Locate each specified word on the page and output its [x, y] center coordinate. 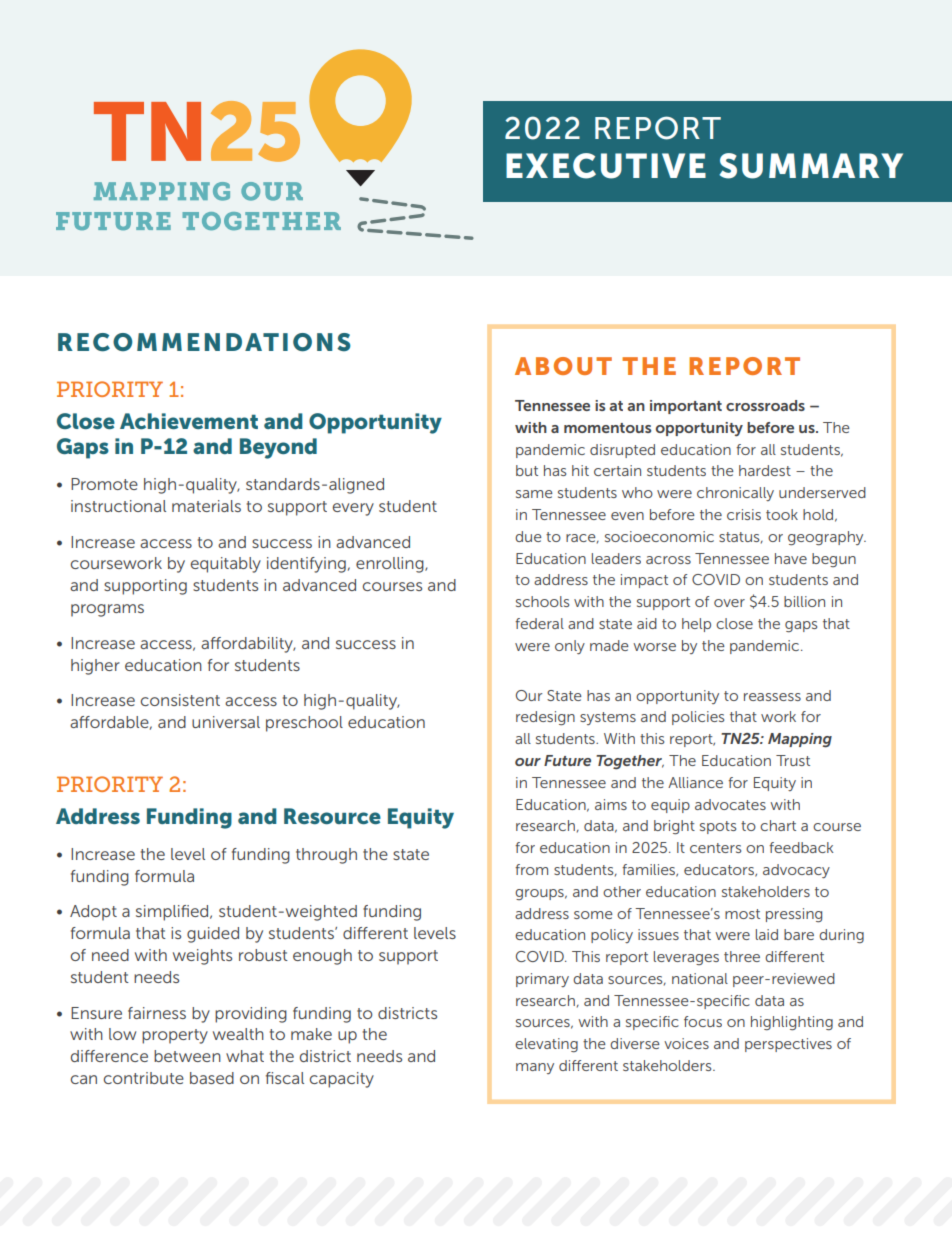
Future [567, 760]
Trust [793, 760]
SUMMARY [811, 166]
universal [226, 722]
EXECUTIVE [606, 166]
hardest [765, 470]
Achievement [189, 421]
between [187, 1056]
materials [206, 506]
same [534, 494]
